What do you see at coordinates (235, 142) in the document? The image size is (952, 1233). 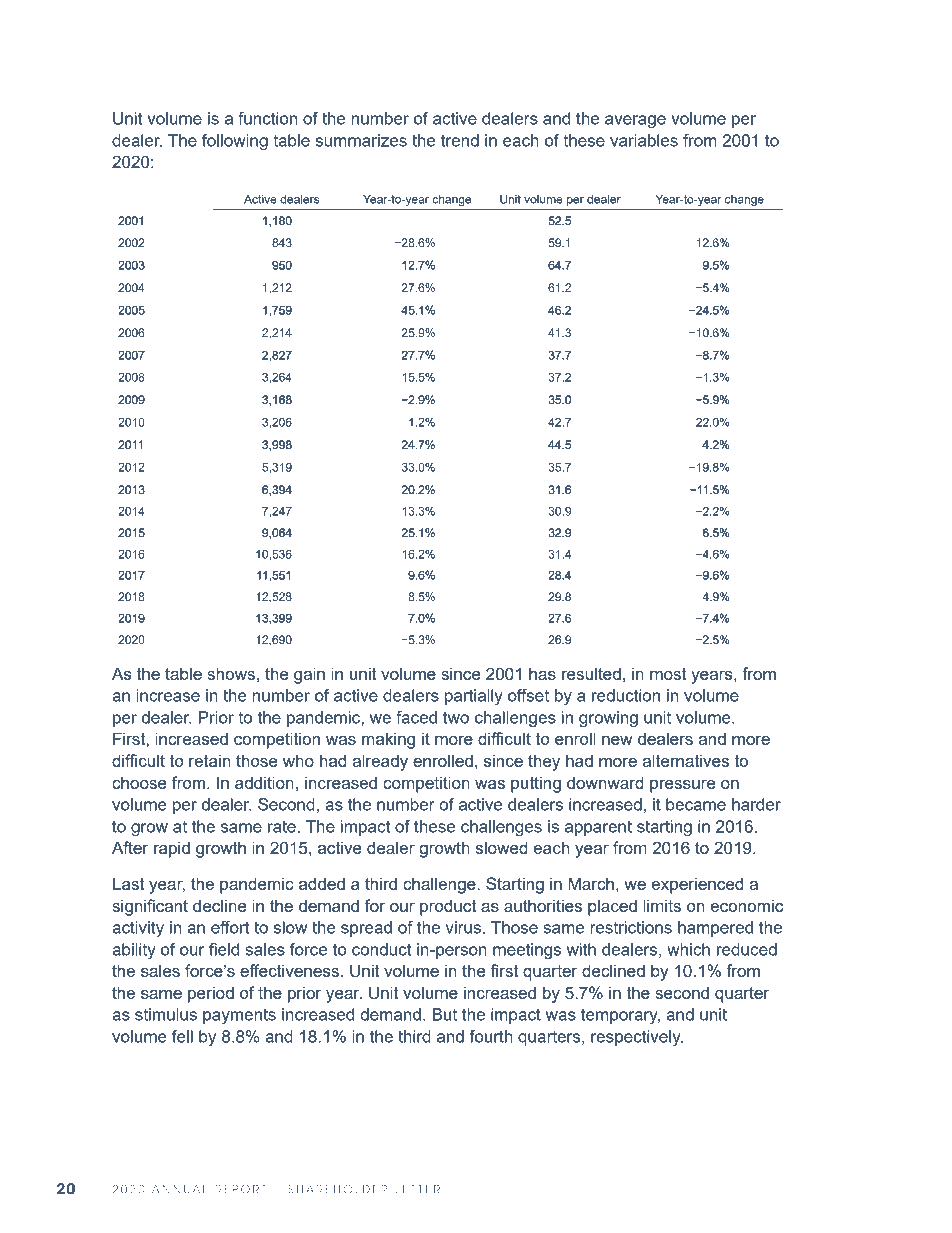 I see `following` at bounding box center [235, 142].
